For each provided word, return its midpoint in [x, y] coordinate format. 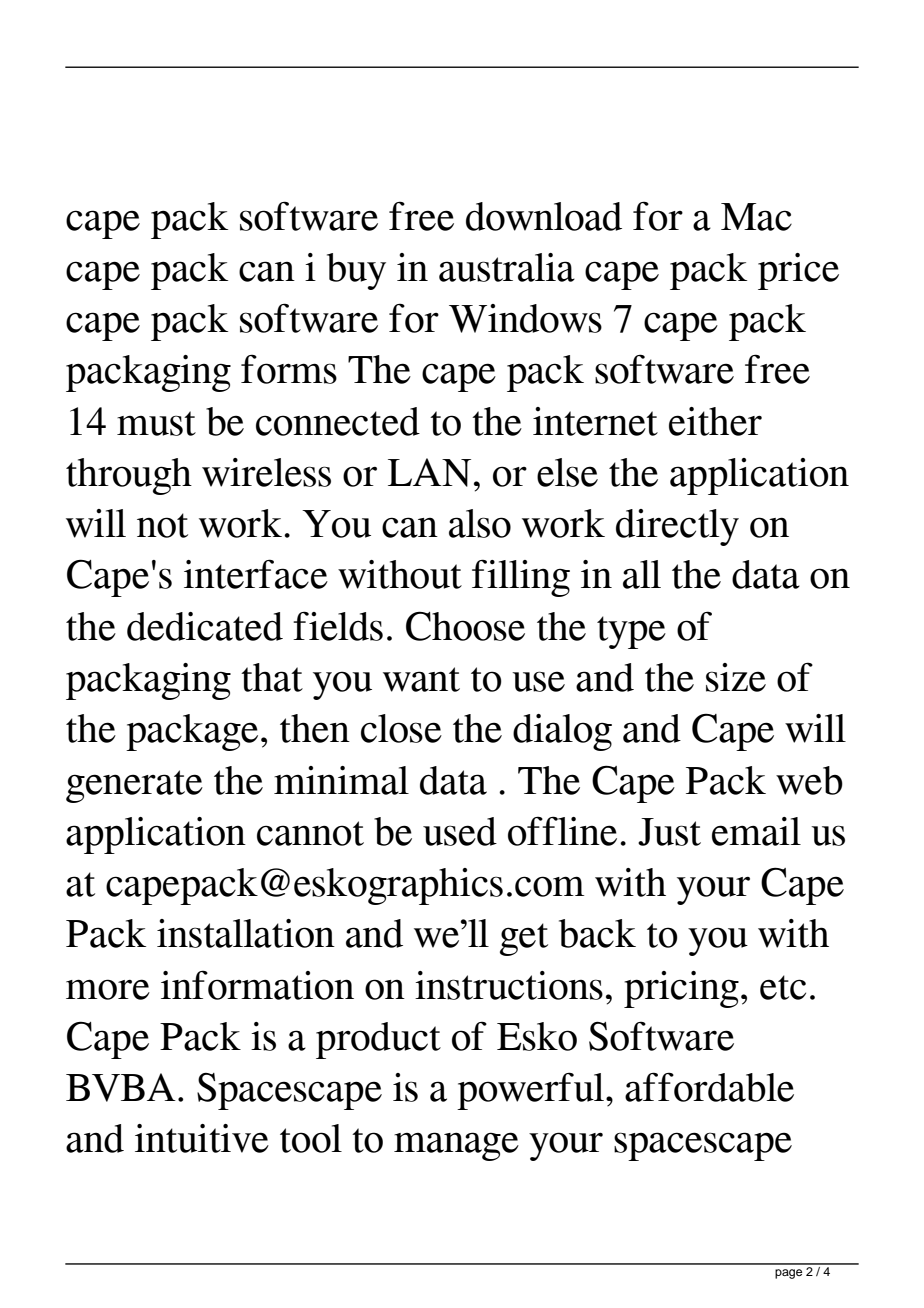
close [401, 728]
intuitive [202, 1138]
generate [134, 786]
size [736, 677]
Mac [756, 217]
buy [356, 271]
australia [507, 267]
